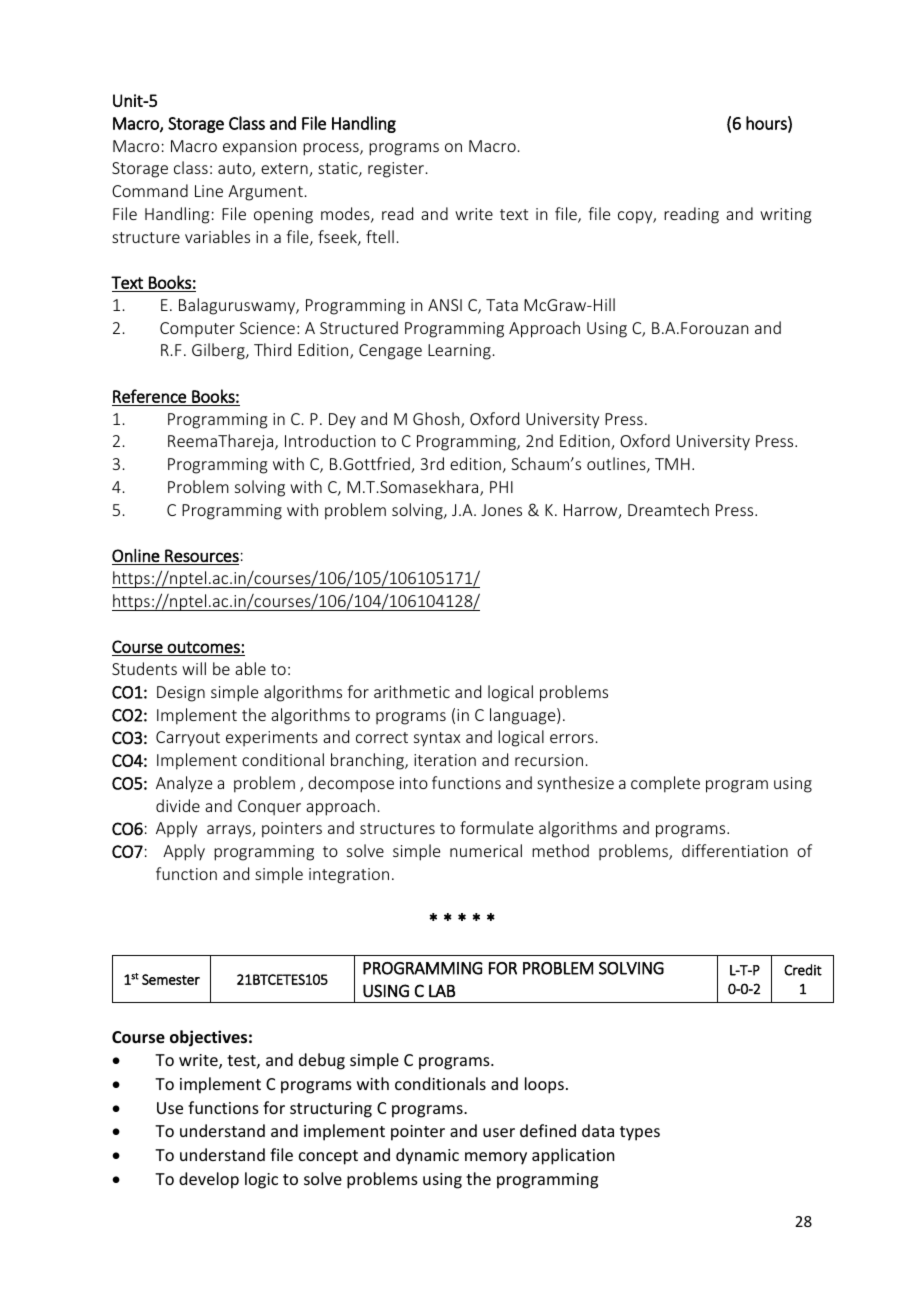 The image size is (924, 1308). Describe the element at coordinates (786, 216) in the screenshot. I see `writing` at that location.
